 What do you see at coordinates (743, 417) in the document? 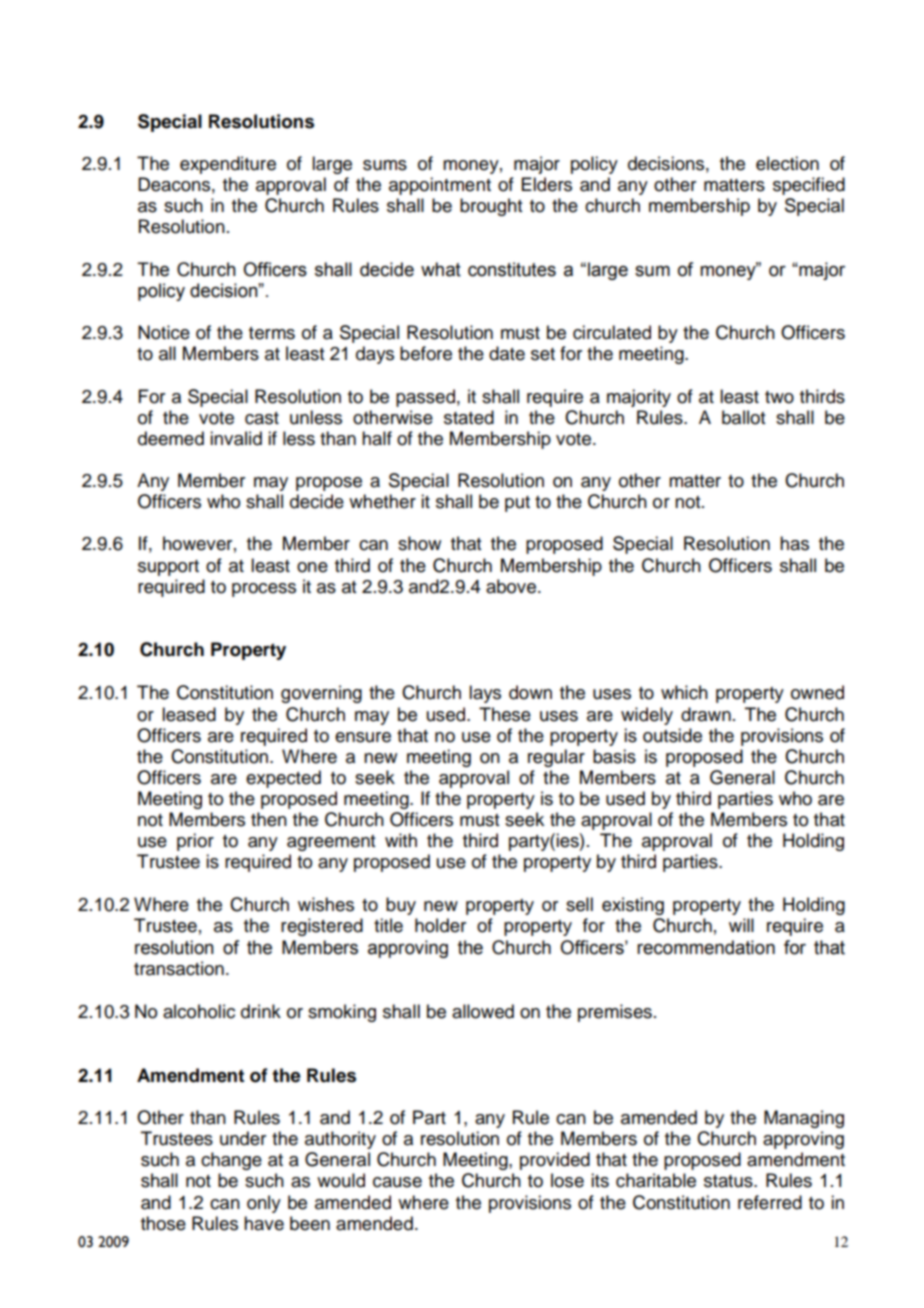
I see `ballot` at bounding box center [743, 417].
